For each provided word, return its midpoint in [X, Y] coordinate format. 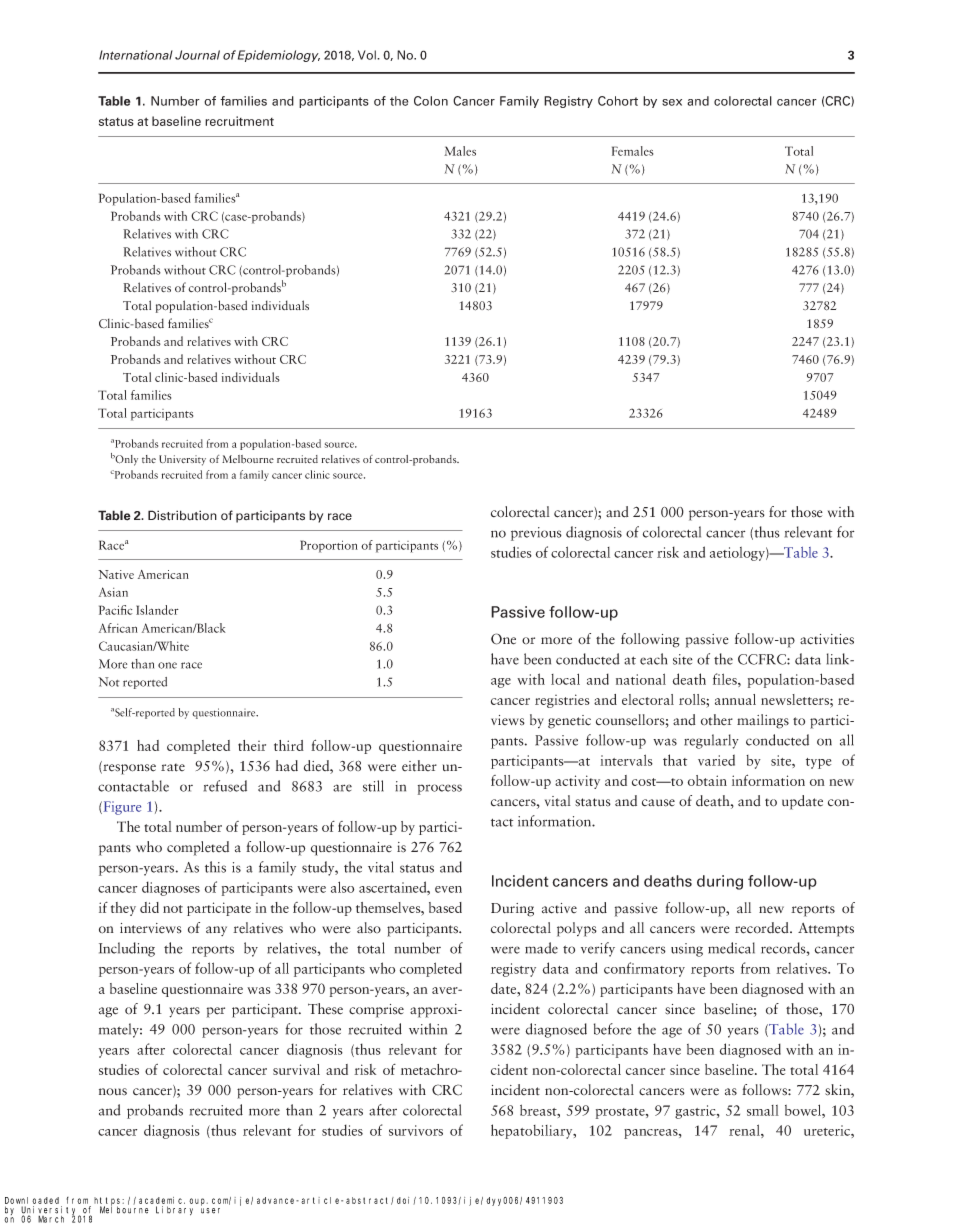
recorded [763, 928]
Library [174, 1210]
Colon [431, 101]
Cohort [618, 101]
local [565, 679]
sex [672, 102]
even [448, 889]
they [123, 909]
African [118, 628]
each [653, 659]
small [763, 1110]
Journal [197, 55]
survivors [416, 1130]
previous [536, 534]
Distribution [182, 515]
